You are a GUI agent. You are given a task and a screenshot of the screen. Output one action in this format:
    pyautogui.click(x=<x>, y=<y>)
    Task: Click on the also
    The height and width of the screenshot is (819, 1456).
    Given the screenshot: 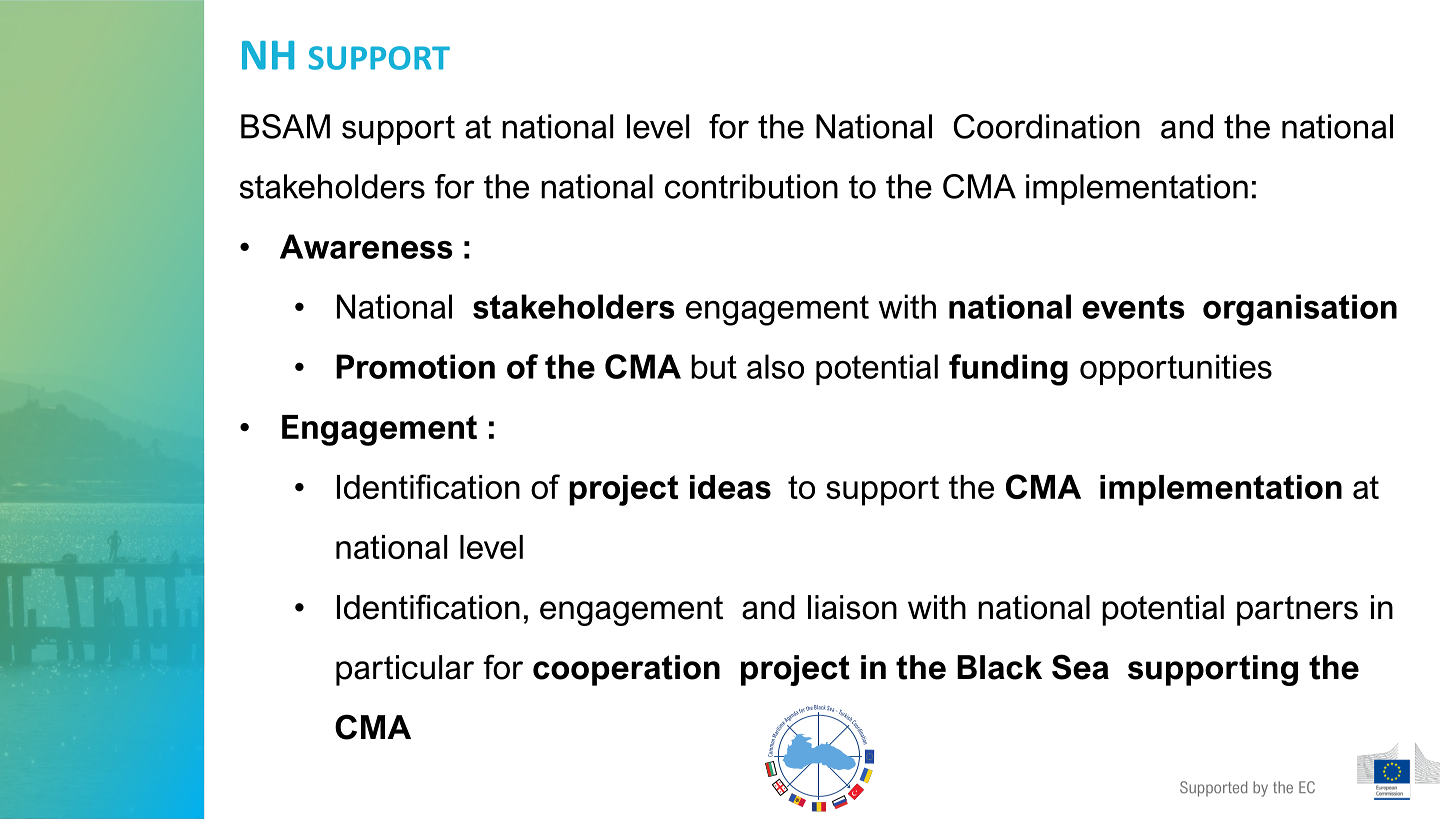 What is the action you would take?
    pyautogui.click(x=775, y=366)
